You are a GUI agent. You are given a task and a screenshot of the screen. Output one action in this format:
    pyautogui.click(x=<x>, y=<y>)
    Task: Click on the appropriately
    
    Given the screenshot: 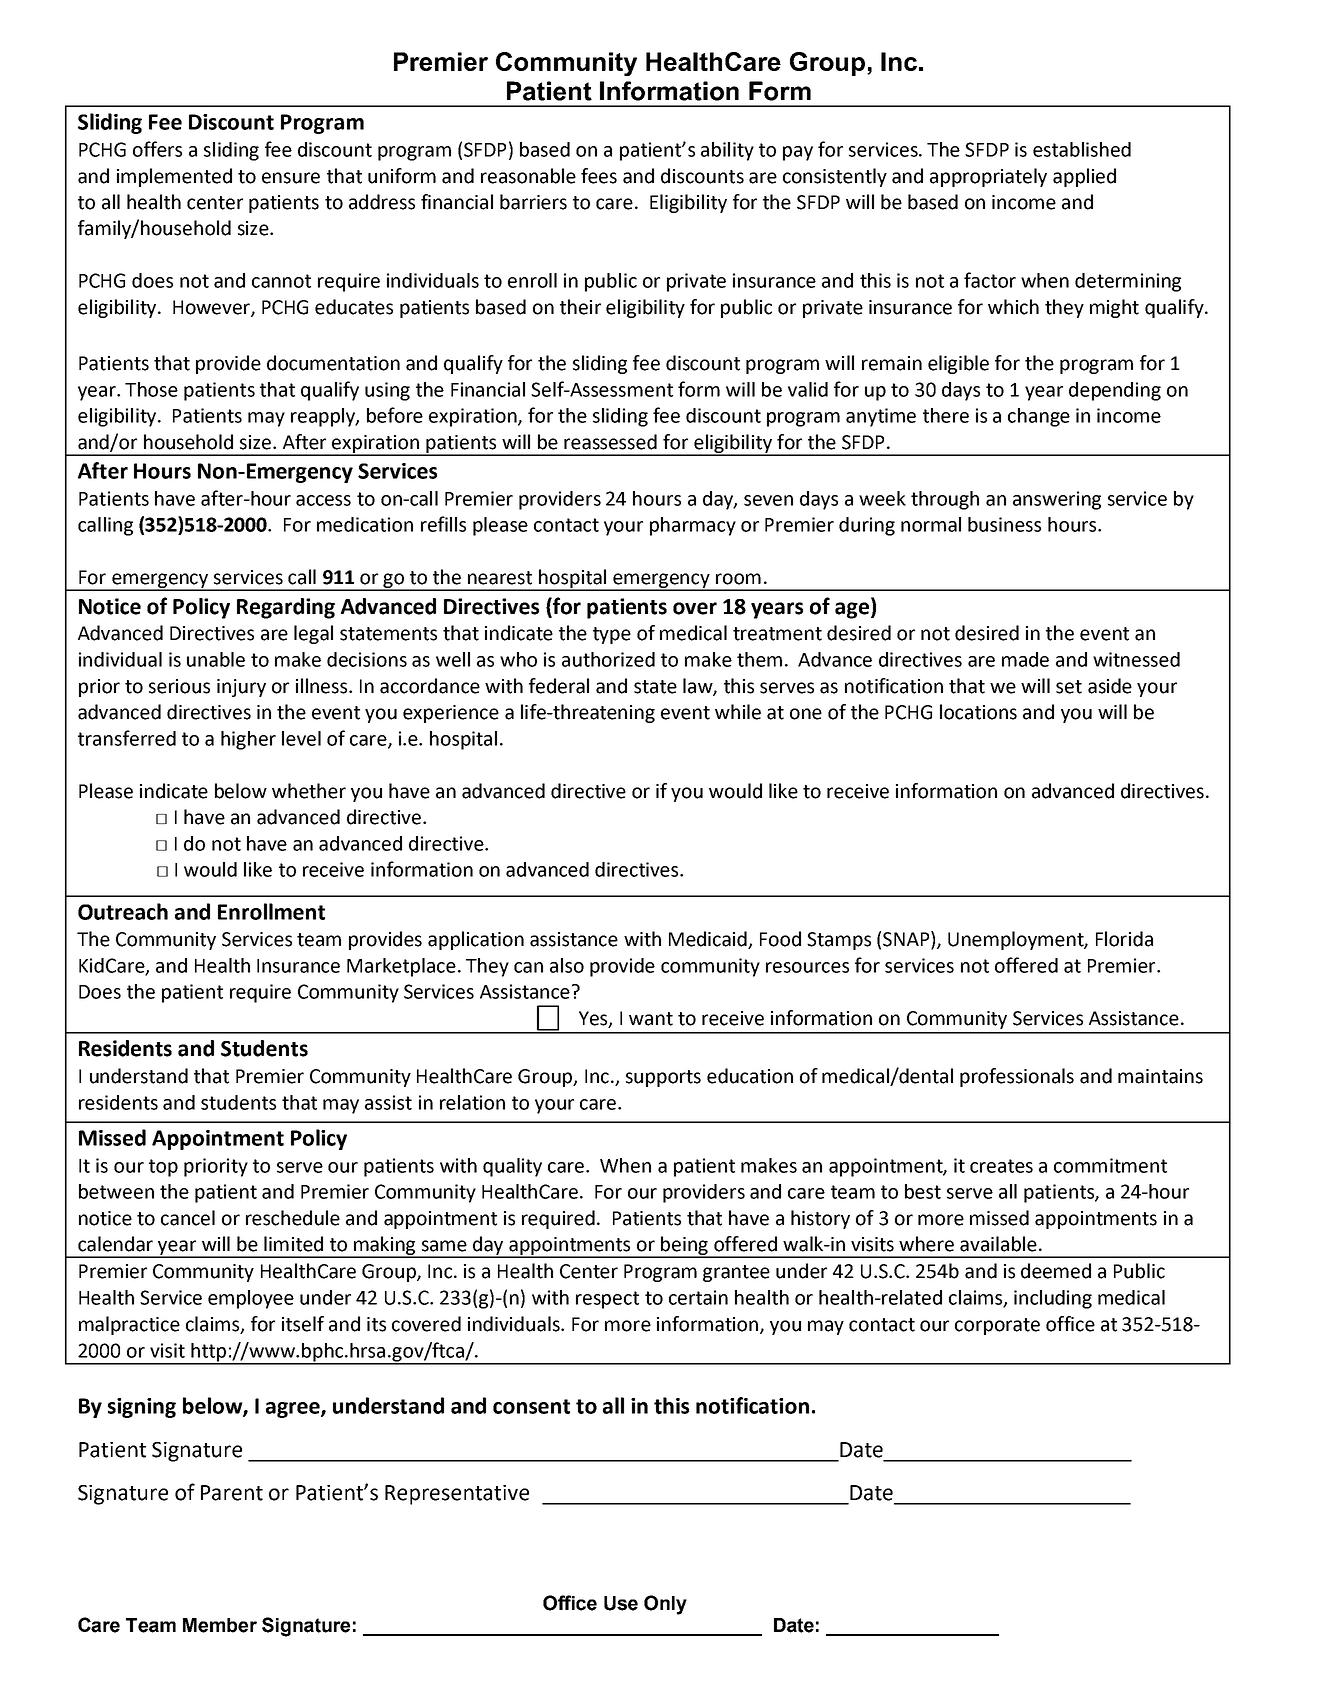 What is the action you would take?
    pyautogui.click(x=988, y=177)
